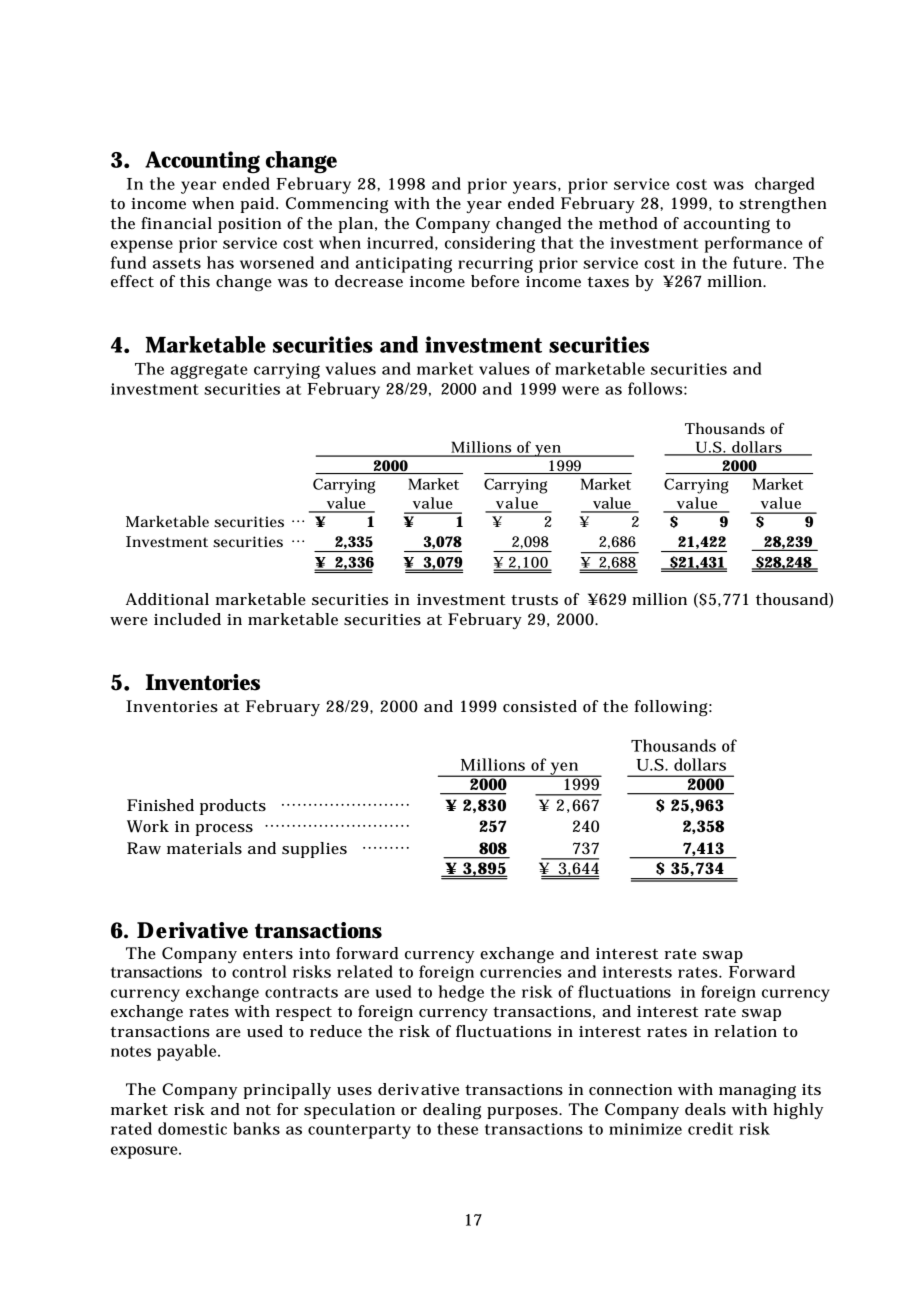 The width and height of the image is (924, 1307). What do you see at coordinates (233, 807) in the image?
I see `products` at bounding box center [233, 807].
